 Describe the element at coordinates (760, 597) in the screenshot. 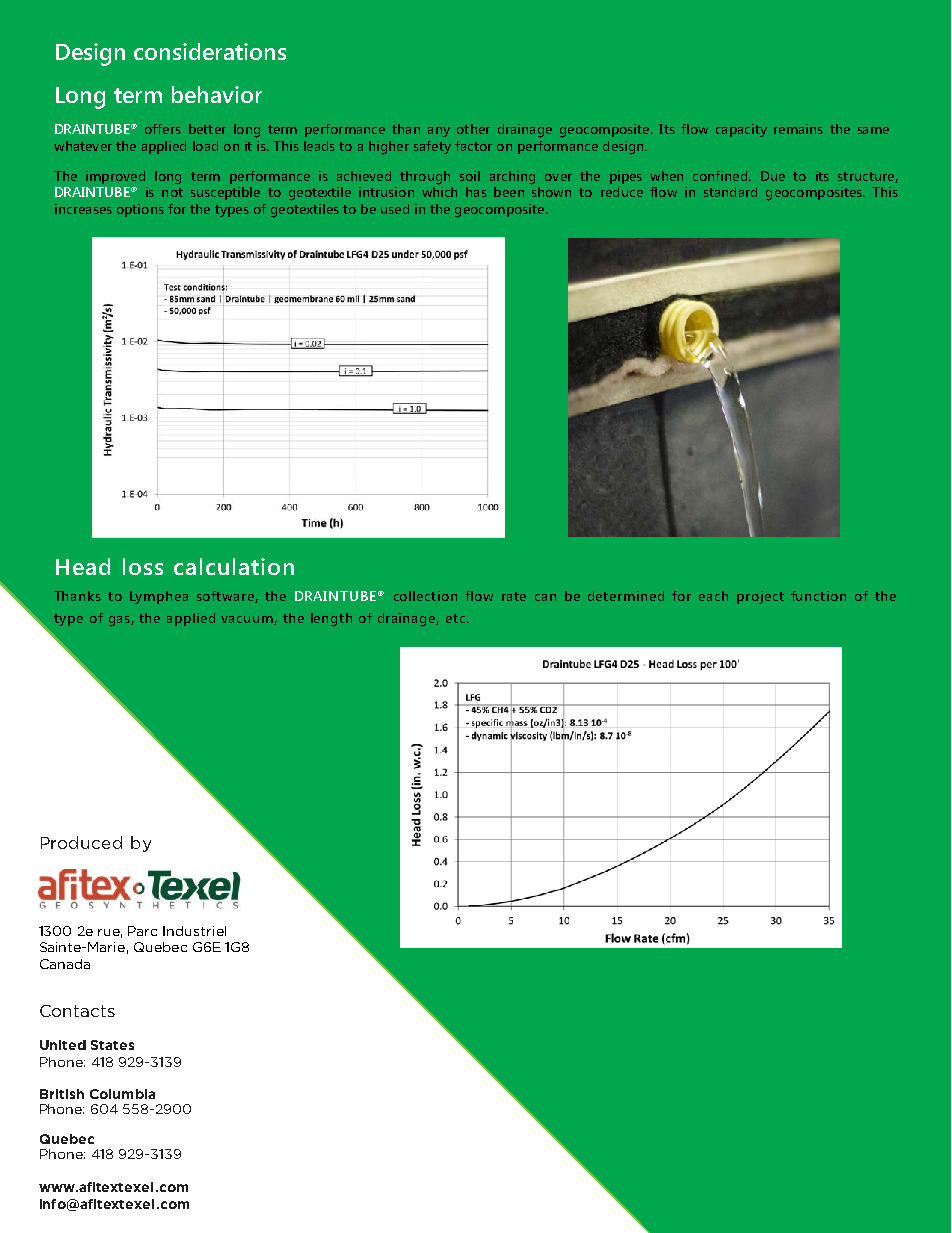

I see `project` at that location.
